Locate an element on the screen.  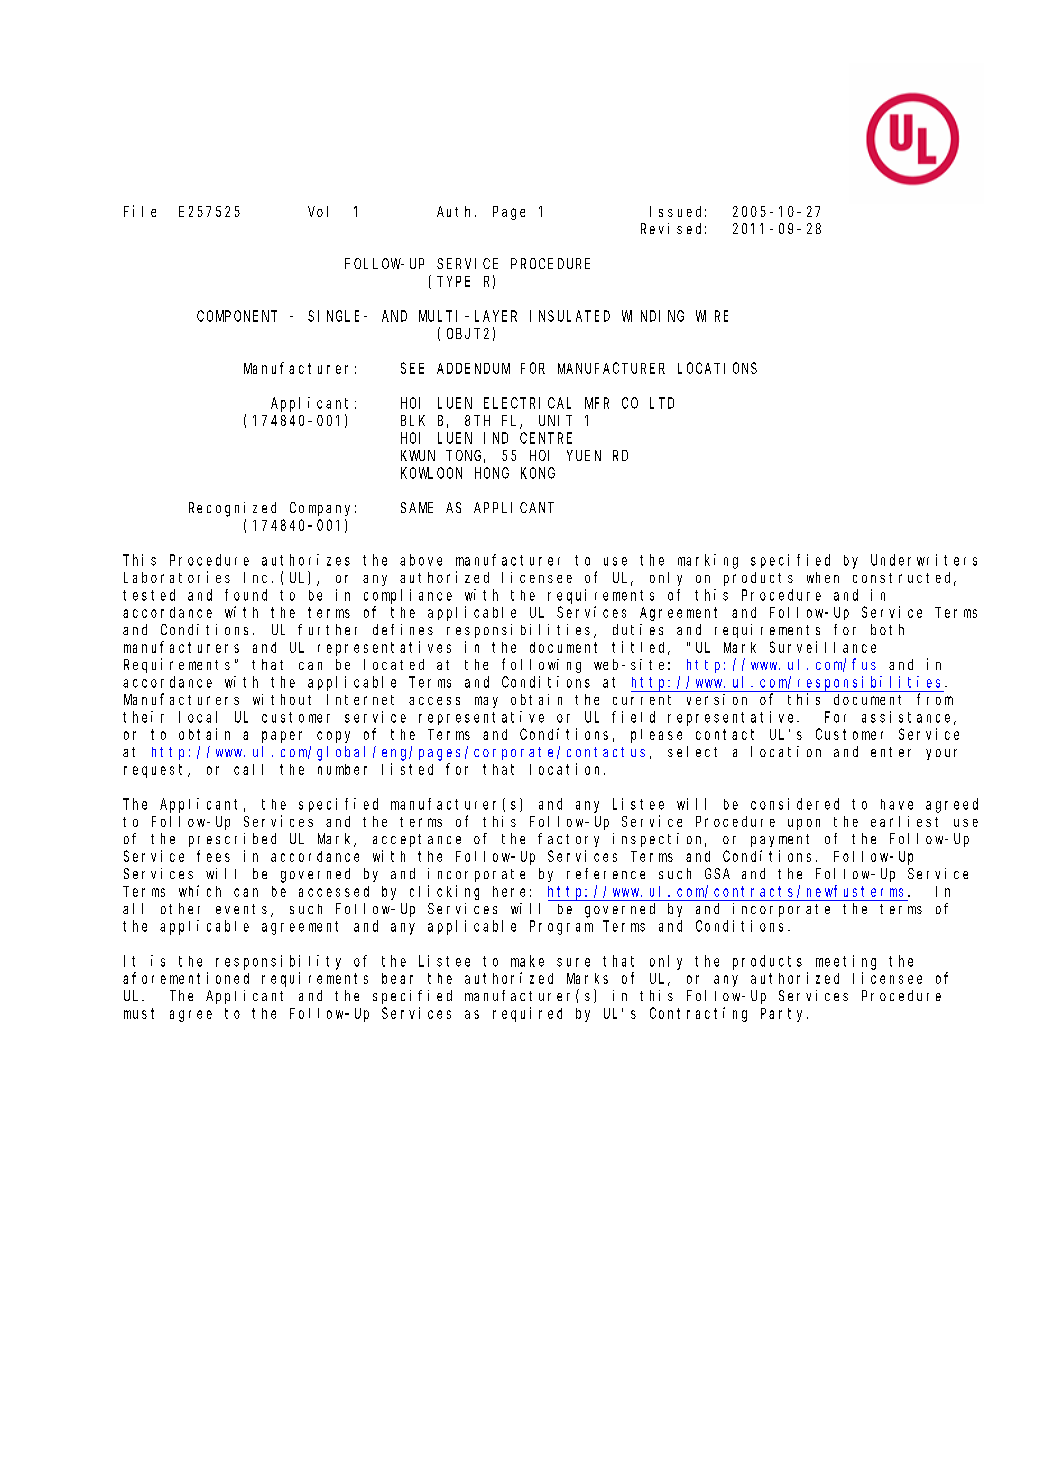
both is located at coordinates (887, 629).
